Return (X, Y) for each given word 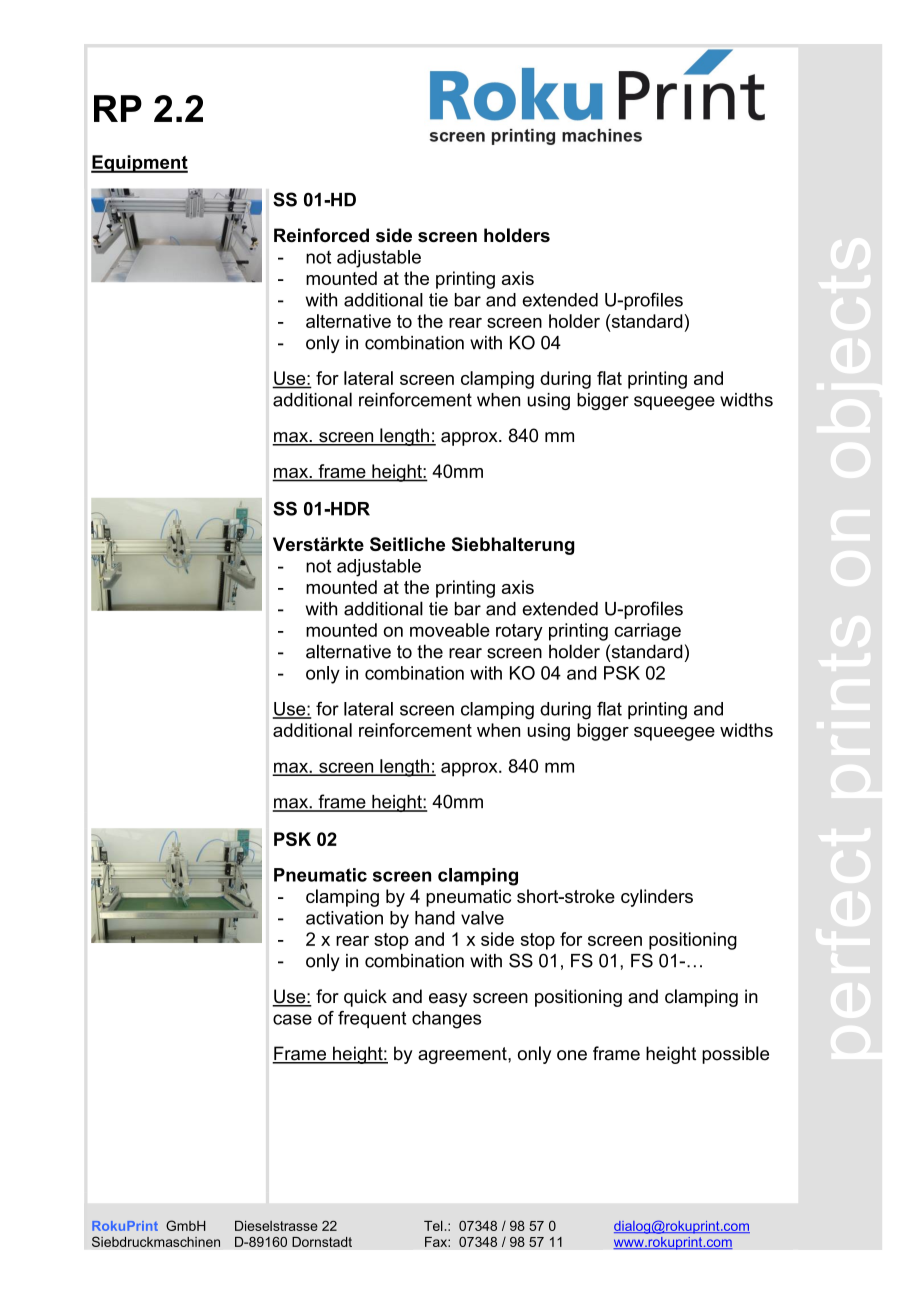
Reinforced (321, 235)
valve (482, 918)
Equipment (139, 164)
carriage (647, 632)
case (292, 1019)
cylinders (657, 898)
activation (344, 918)
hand (435, 918)
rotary (519, 632)
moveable (450, 630)
